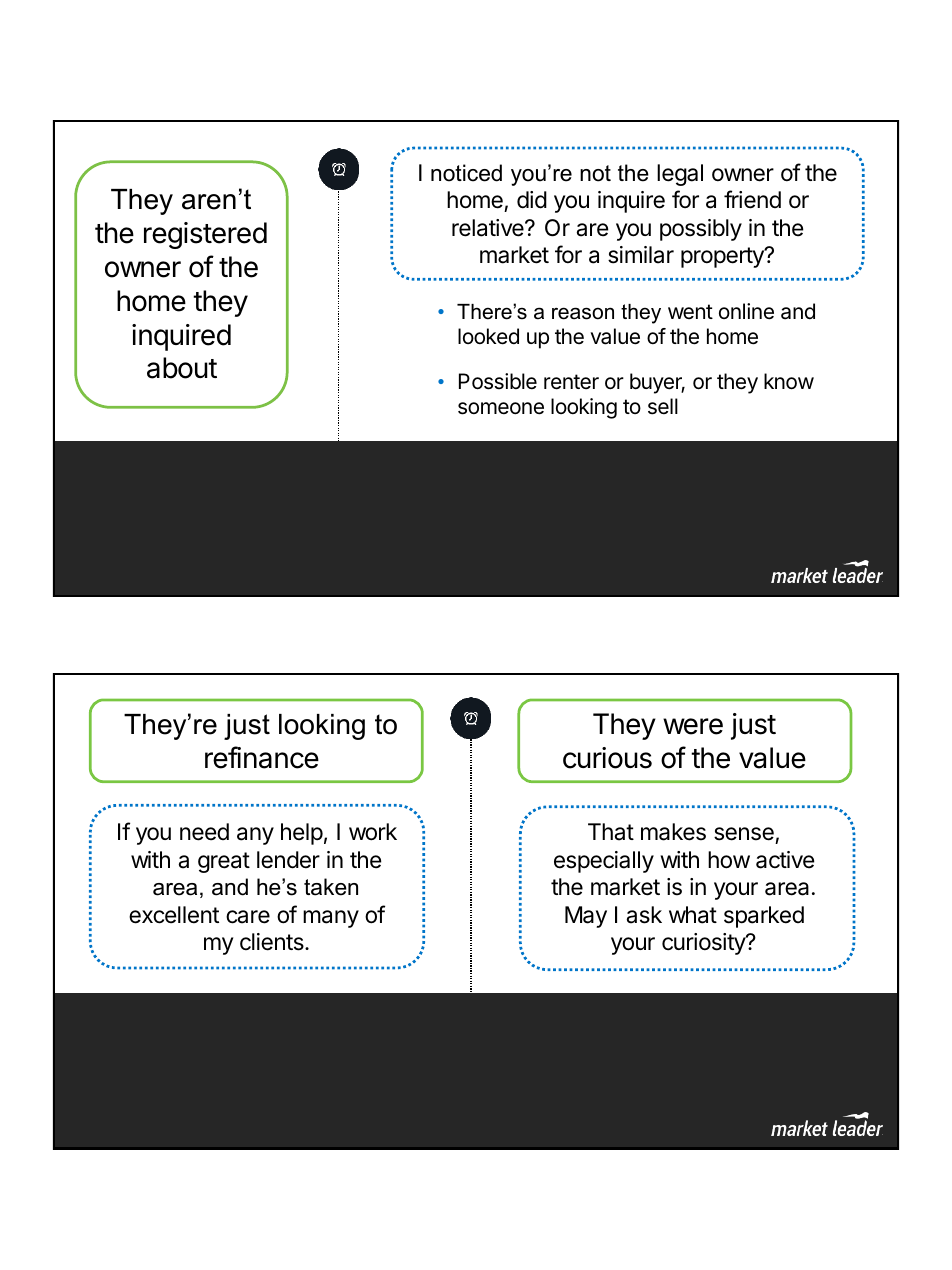  What do you see at coordinates (693, 915) in the page?
I see `what` at bounding box center [693, 915].
